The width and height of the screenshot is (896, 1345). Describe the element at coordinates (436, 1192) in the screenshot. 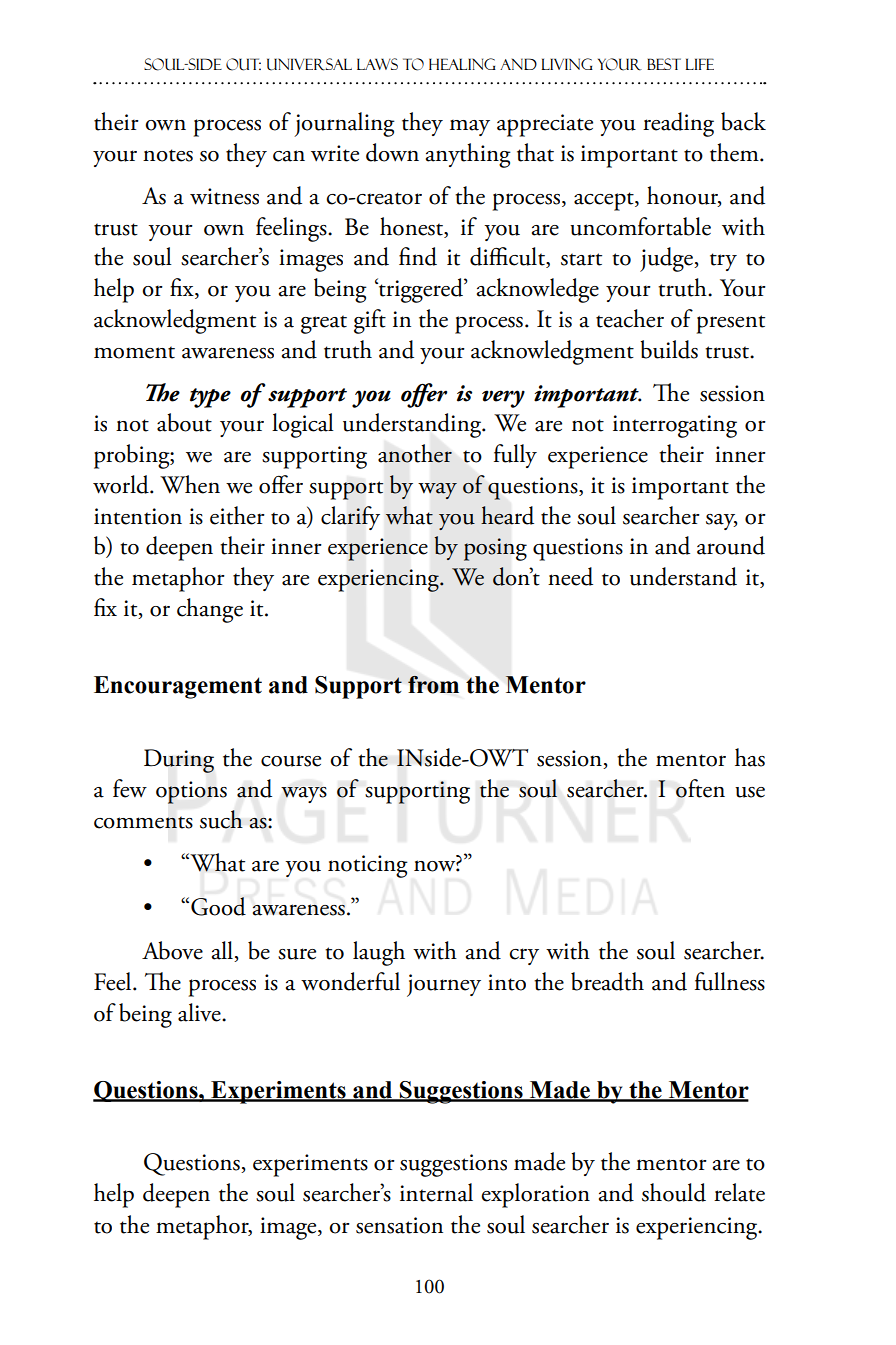

I see `internal` at that location.
